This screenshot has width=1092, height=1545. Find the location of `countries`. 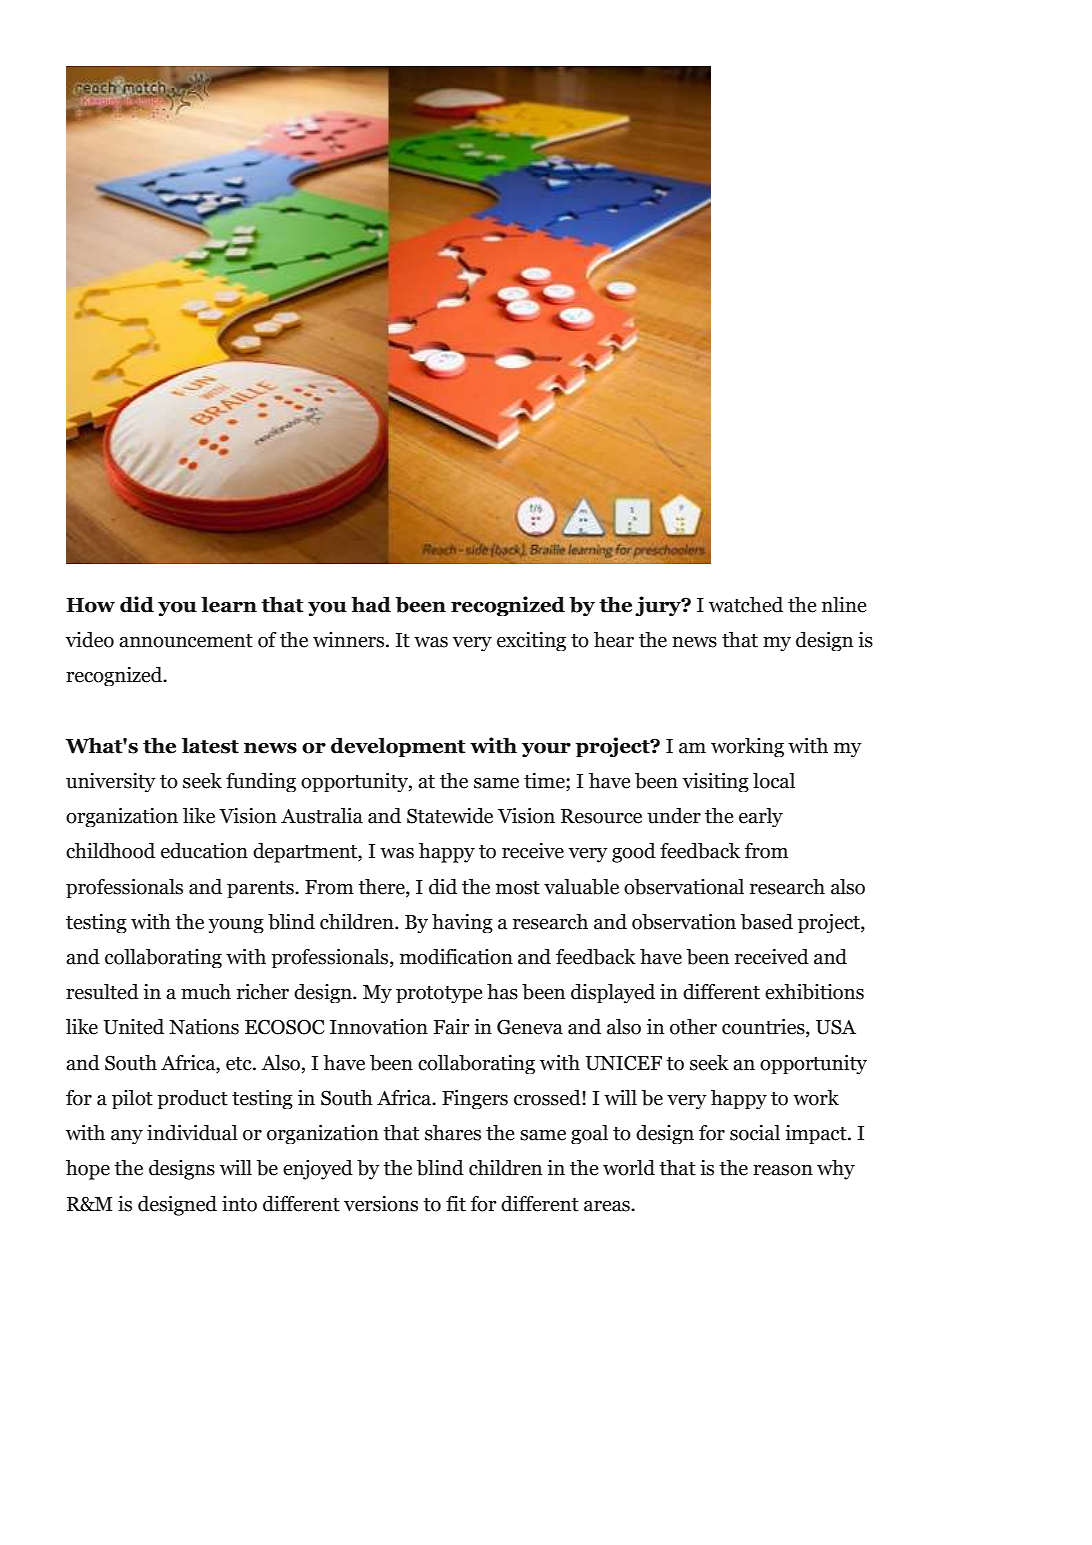

countries is located at coordinates (764, 1028).
